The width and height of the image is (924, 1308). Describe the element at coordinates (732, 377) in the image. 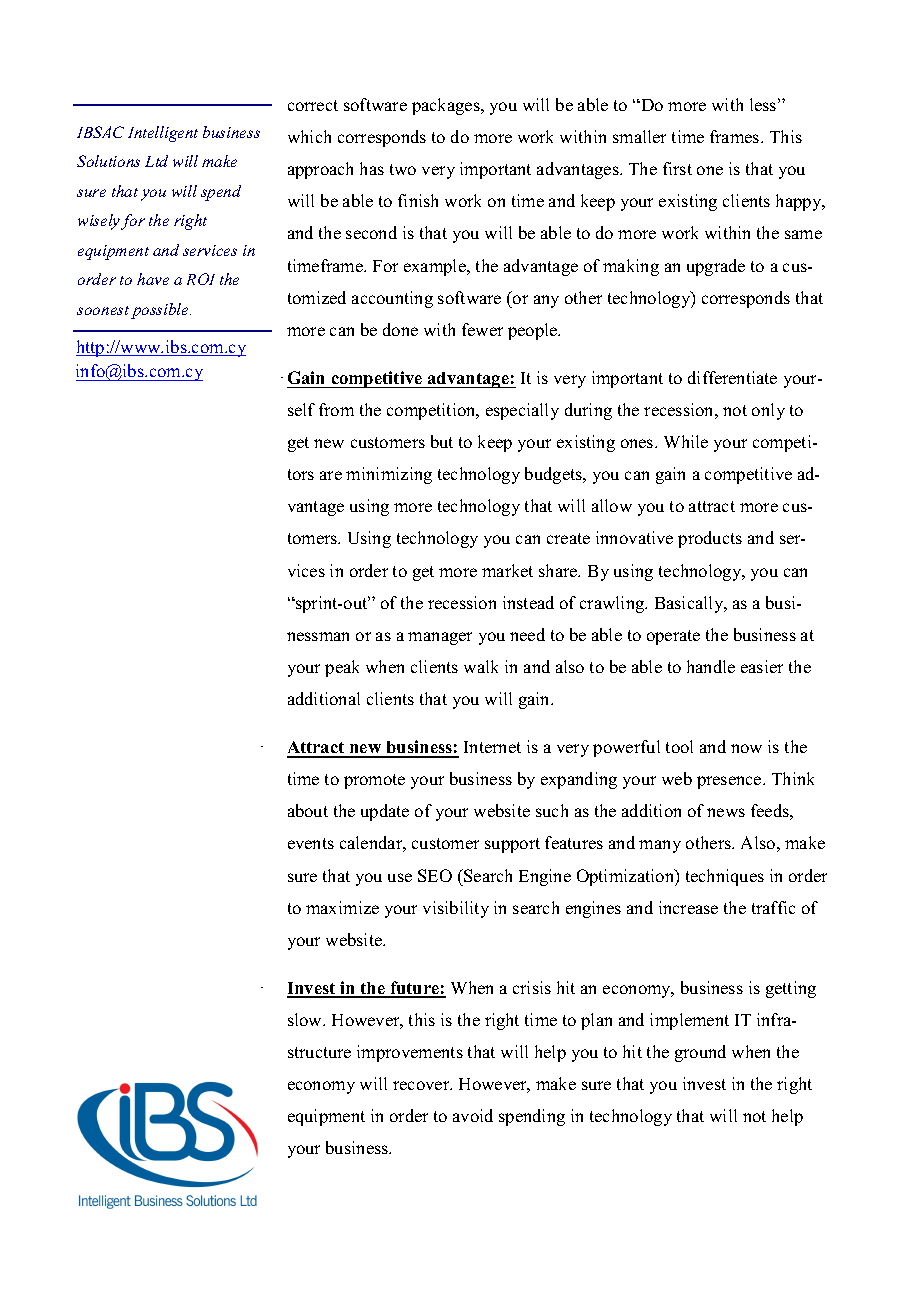

I see `differentiate` at that location.
